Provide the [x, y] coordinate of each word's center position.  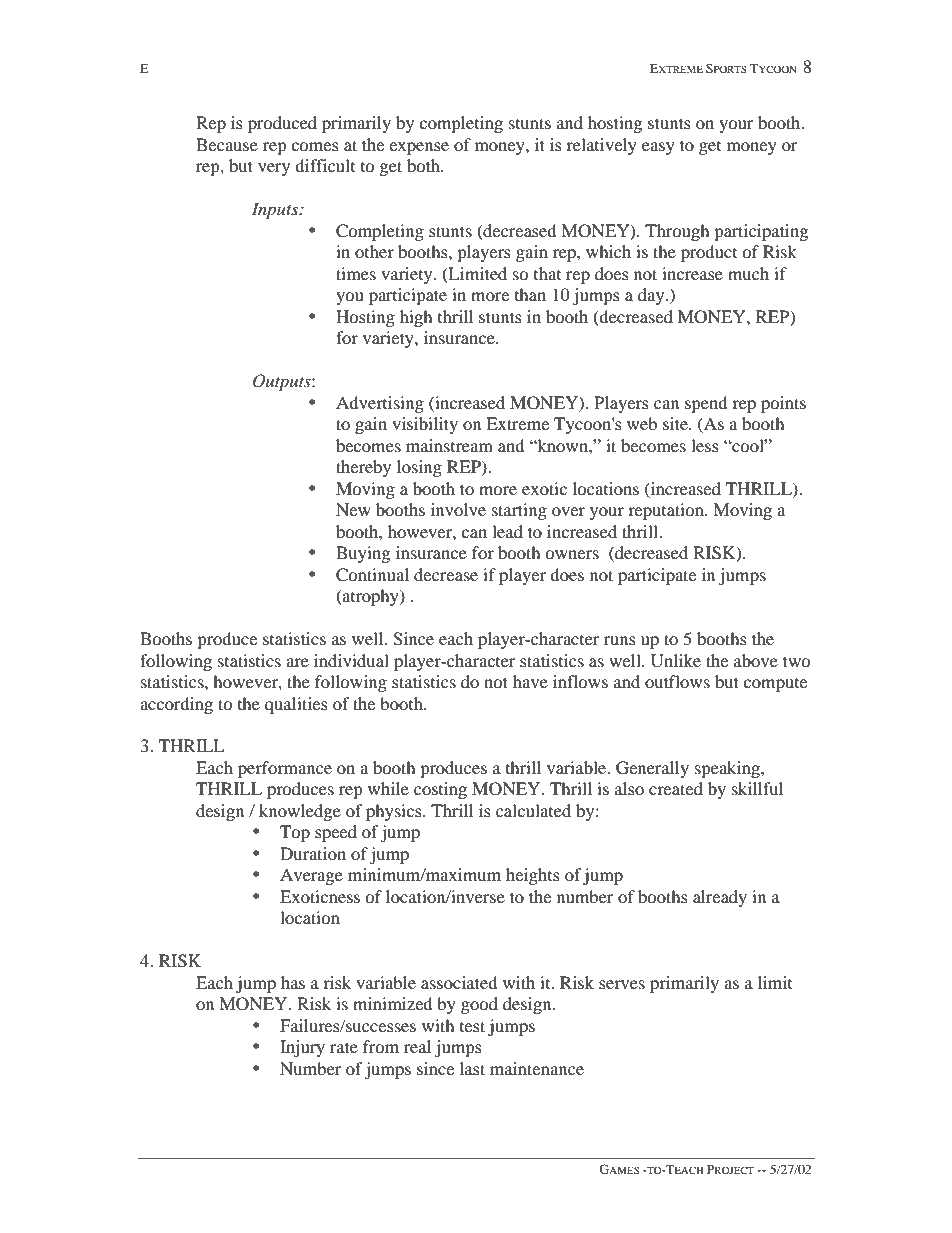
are [297, 662]
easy [658, 148]
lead [507, 531]
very [274, 169]
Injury [302, 1048]
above [756, 660]
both [424, 165]
